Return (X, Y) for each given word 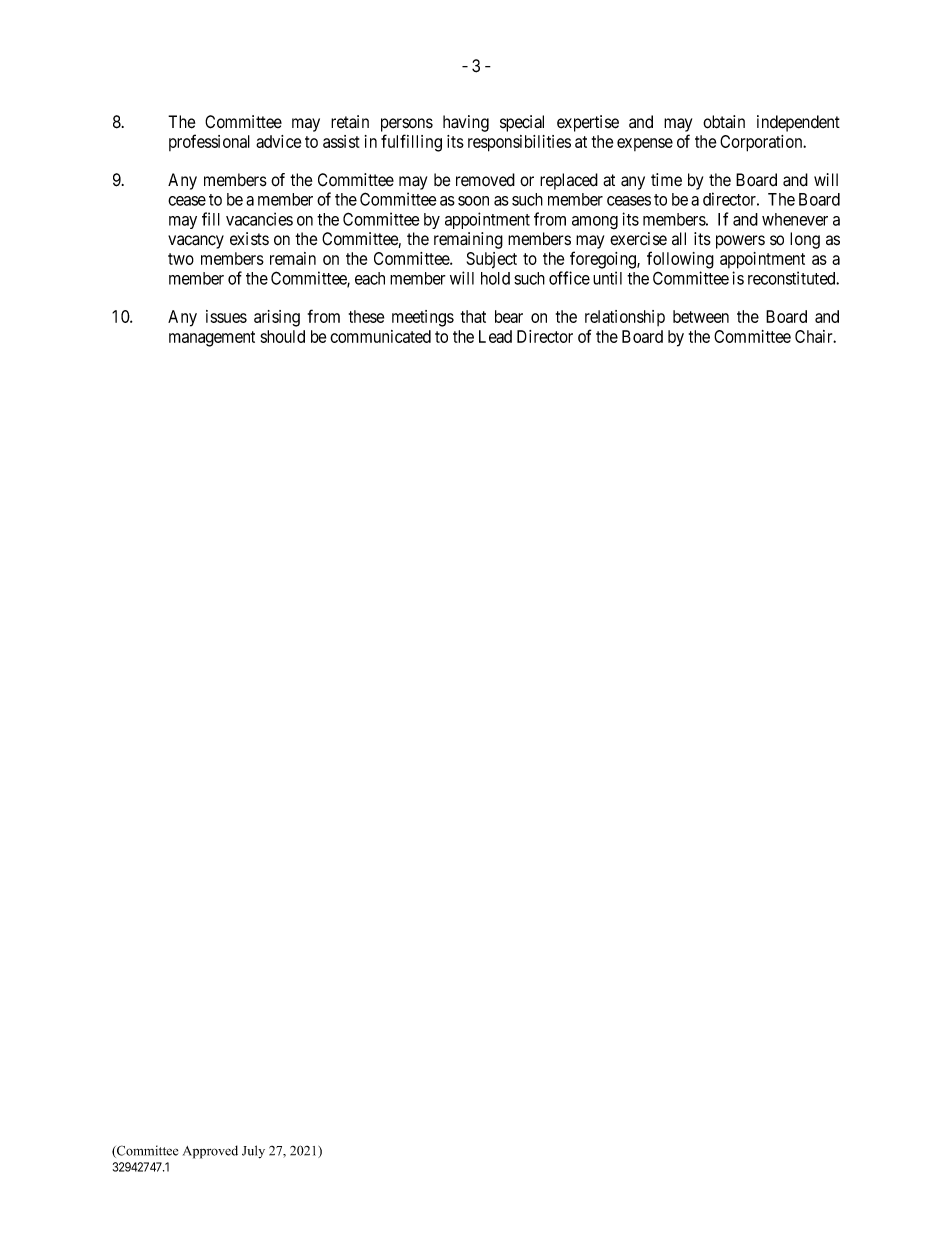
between (701, 316)
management (212, 339)
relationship (625, 318)
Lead (495, 336)
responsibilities (519, 143)
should (283, 336)
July (253, 1152)
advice (278, 141)
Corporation (762, 143)
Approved (210, 1152)
